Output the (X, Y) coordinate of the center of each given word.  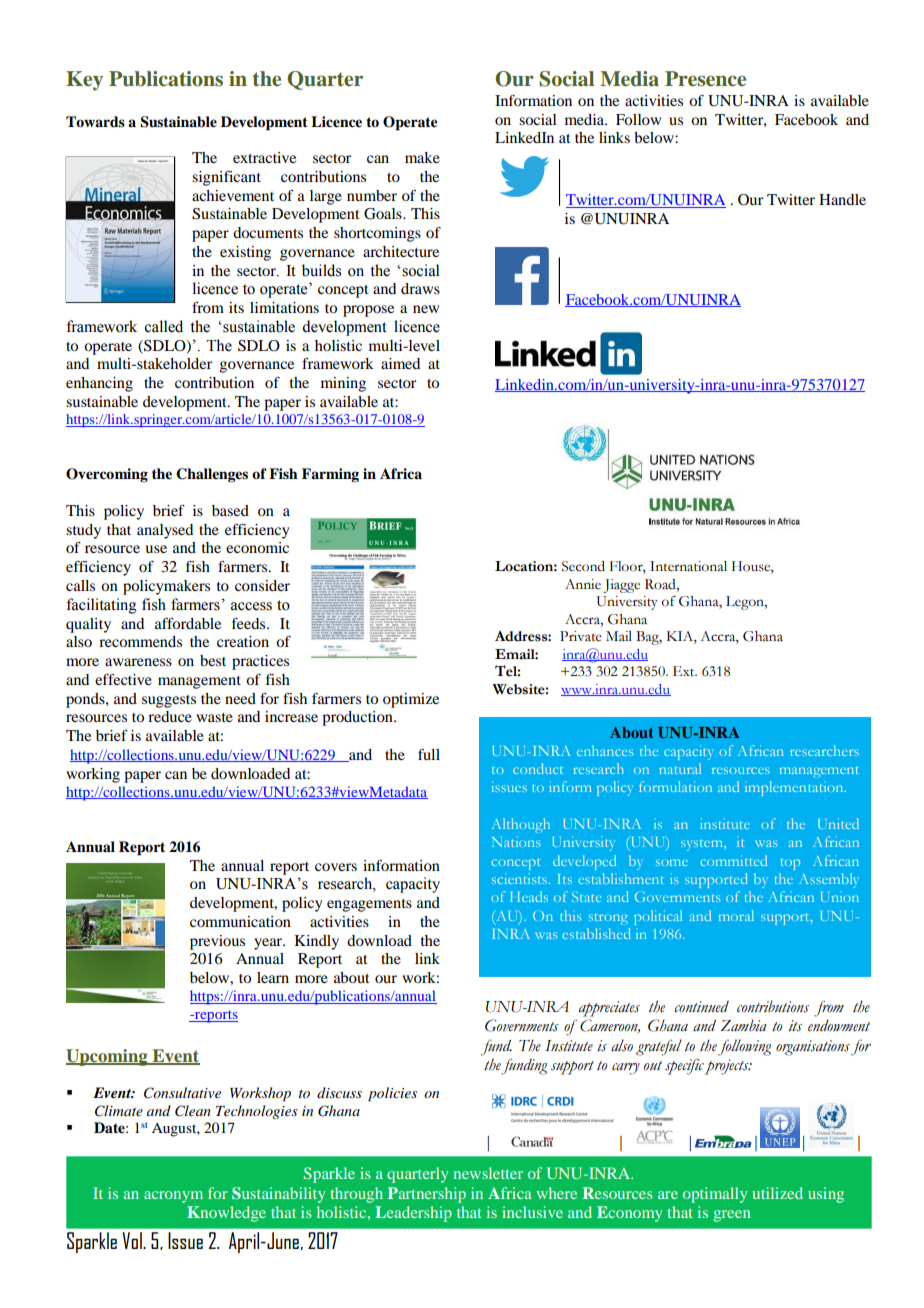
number (372, 195)
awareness (138, 662)
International (688, 566)
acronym (173, 1197)
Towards (95, 121)
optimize (411, 700)
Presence (705, 79)
